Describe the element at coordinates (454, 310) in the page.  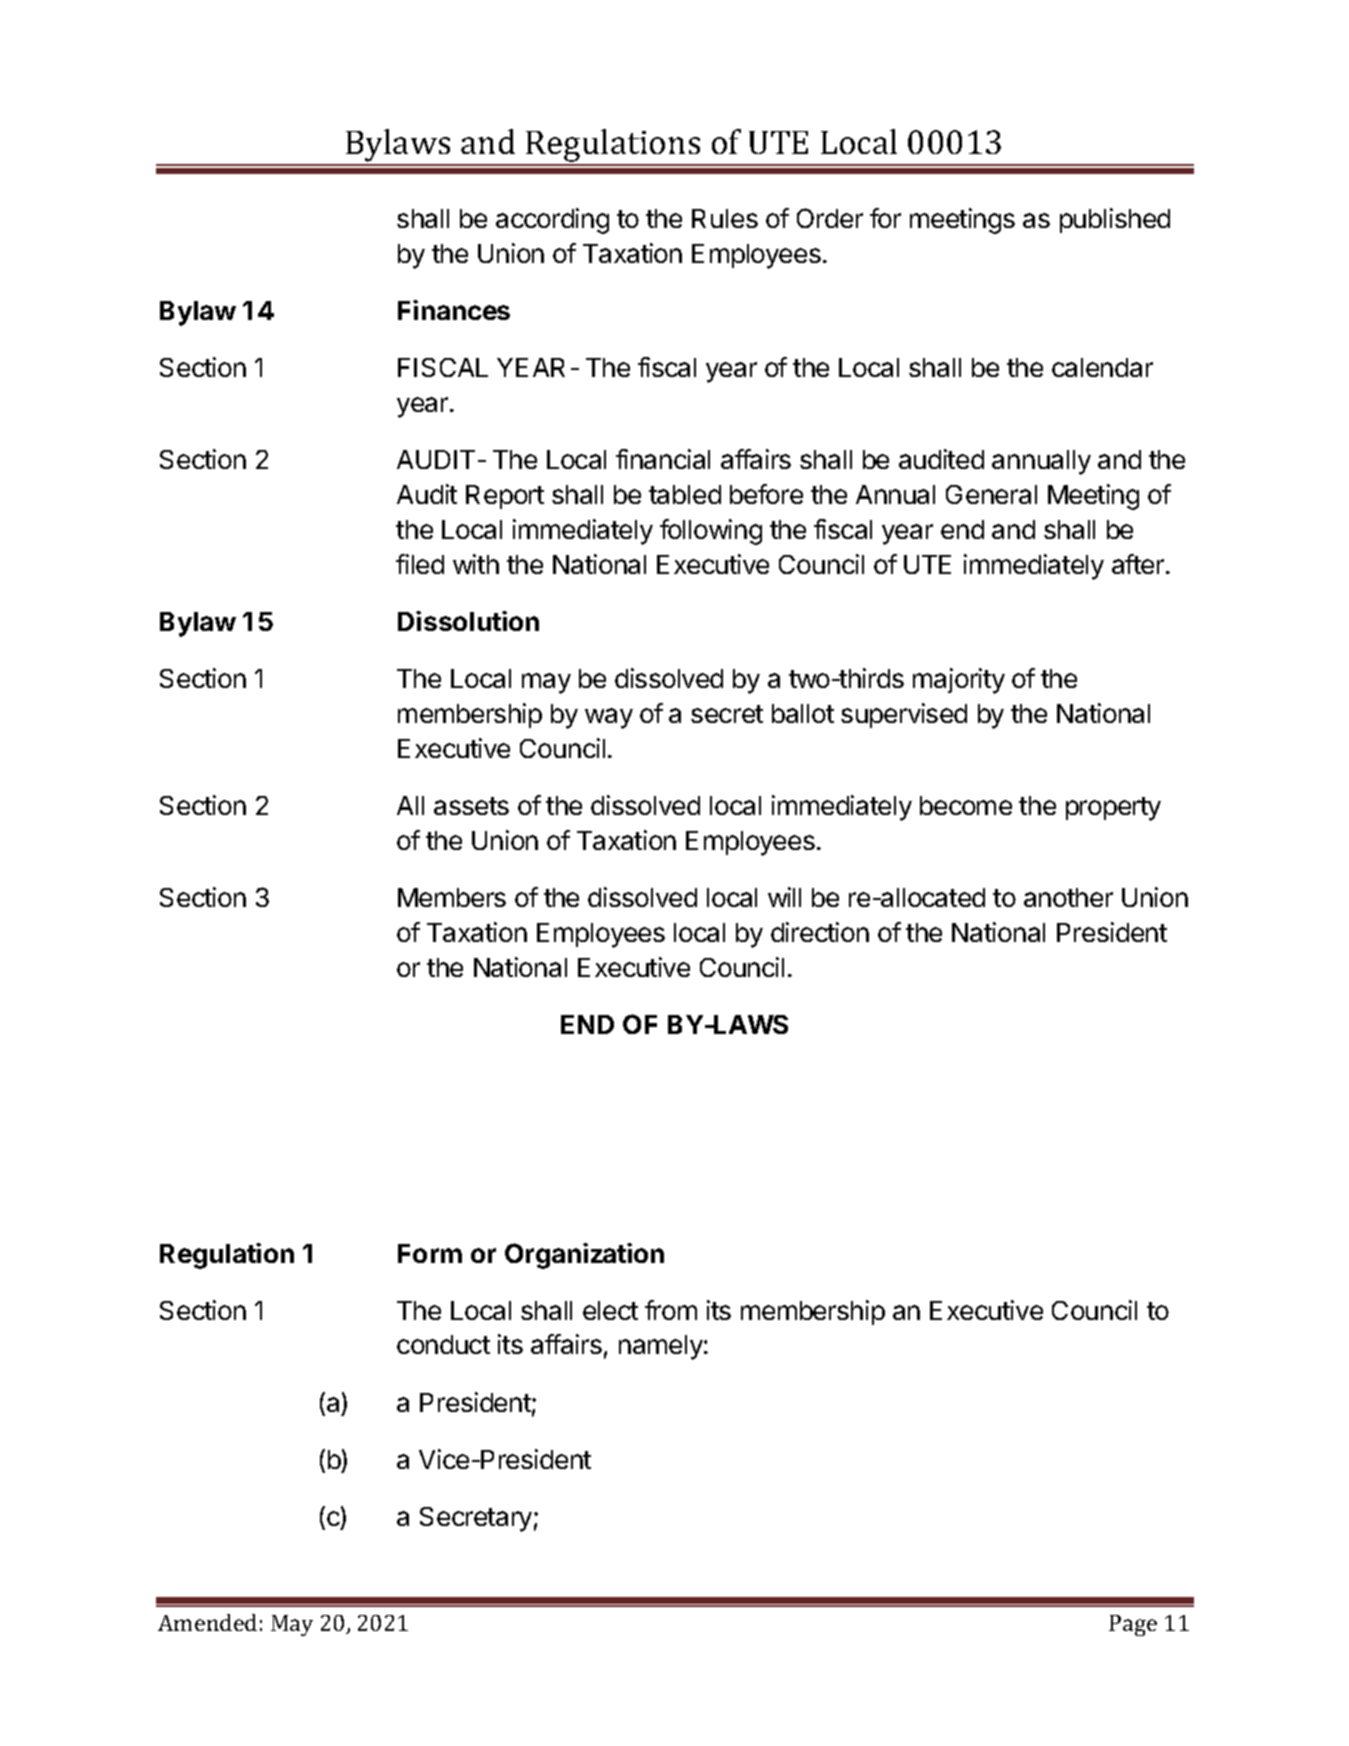
I see `Finances` at that location.
